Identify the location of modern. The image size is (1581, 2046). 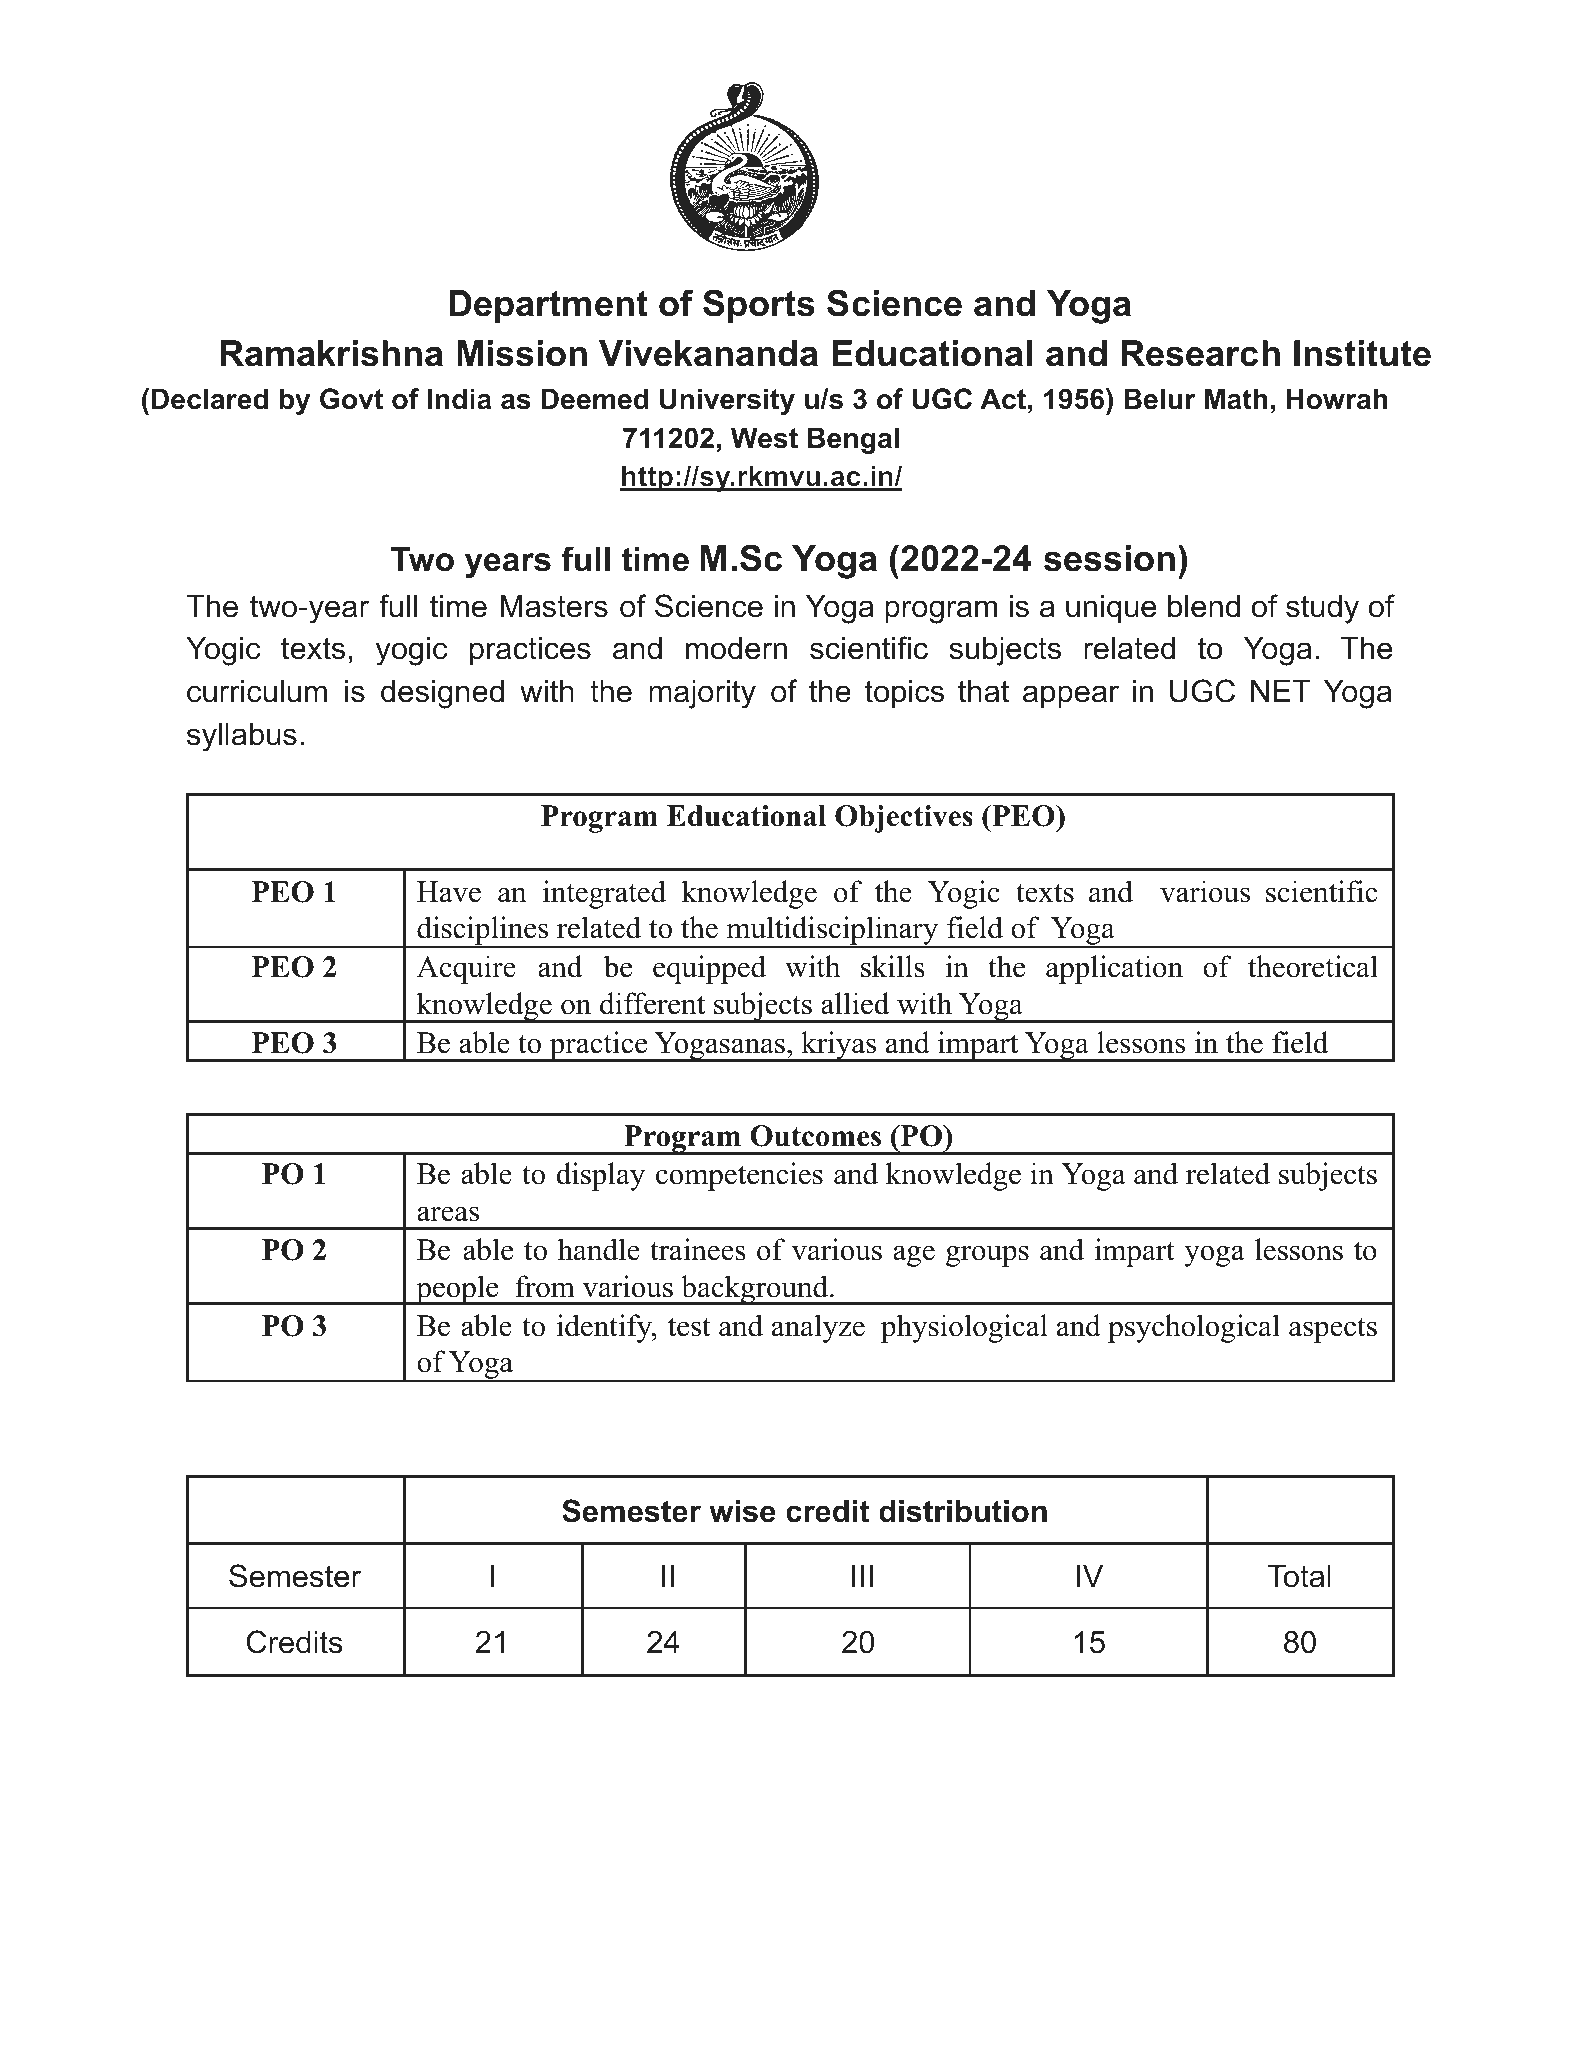
(736, 648).
